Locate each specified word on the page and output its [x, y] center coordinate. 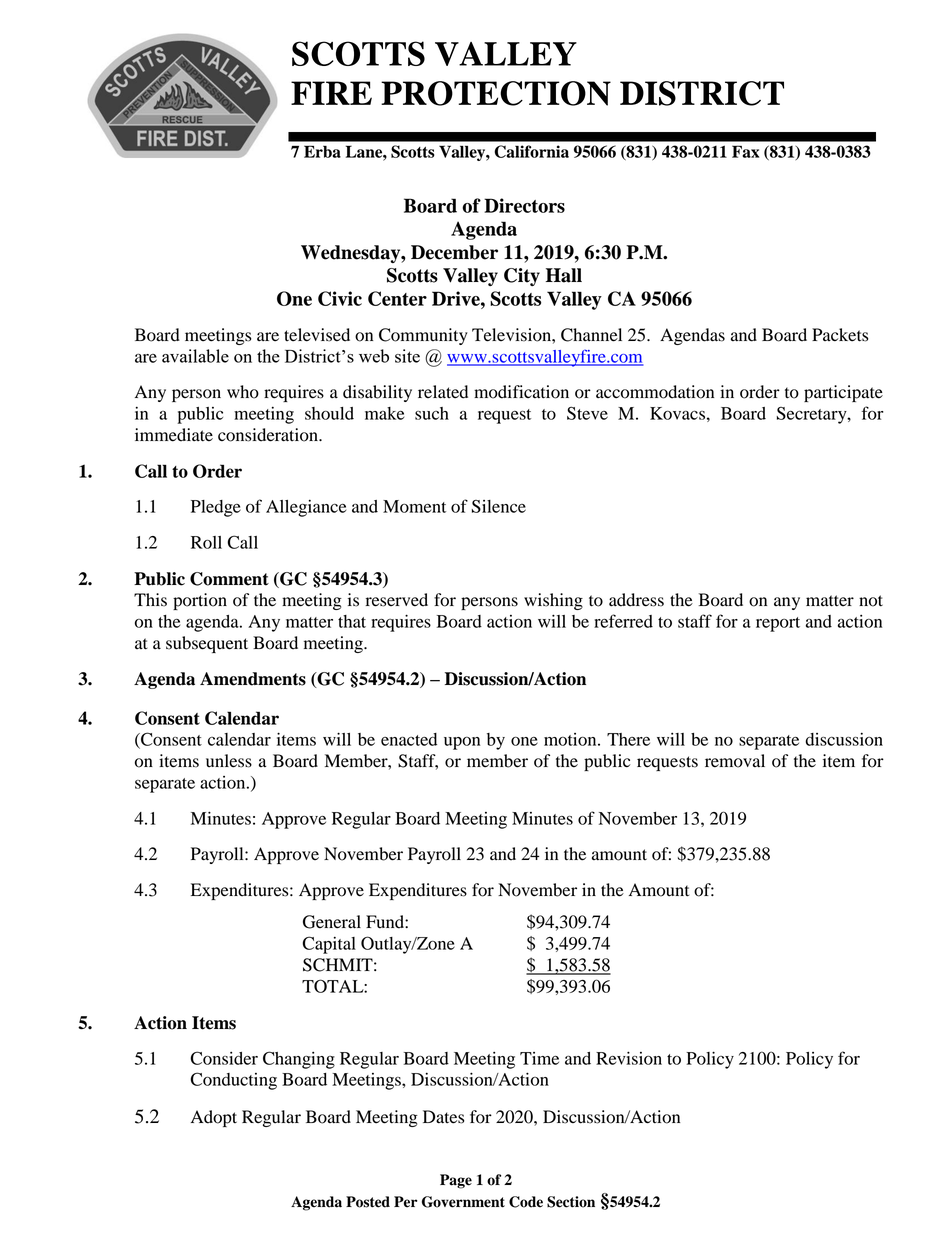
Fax [745, 151]
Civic [340, 298]
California [531, 151]
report [778, 624]
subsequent [207, 644]
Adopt [214, 1118]
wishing [553, 601]
